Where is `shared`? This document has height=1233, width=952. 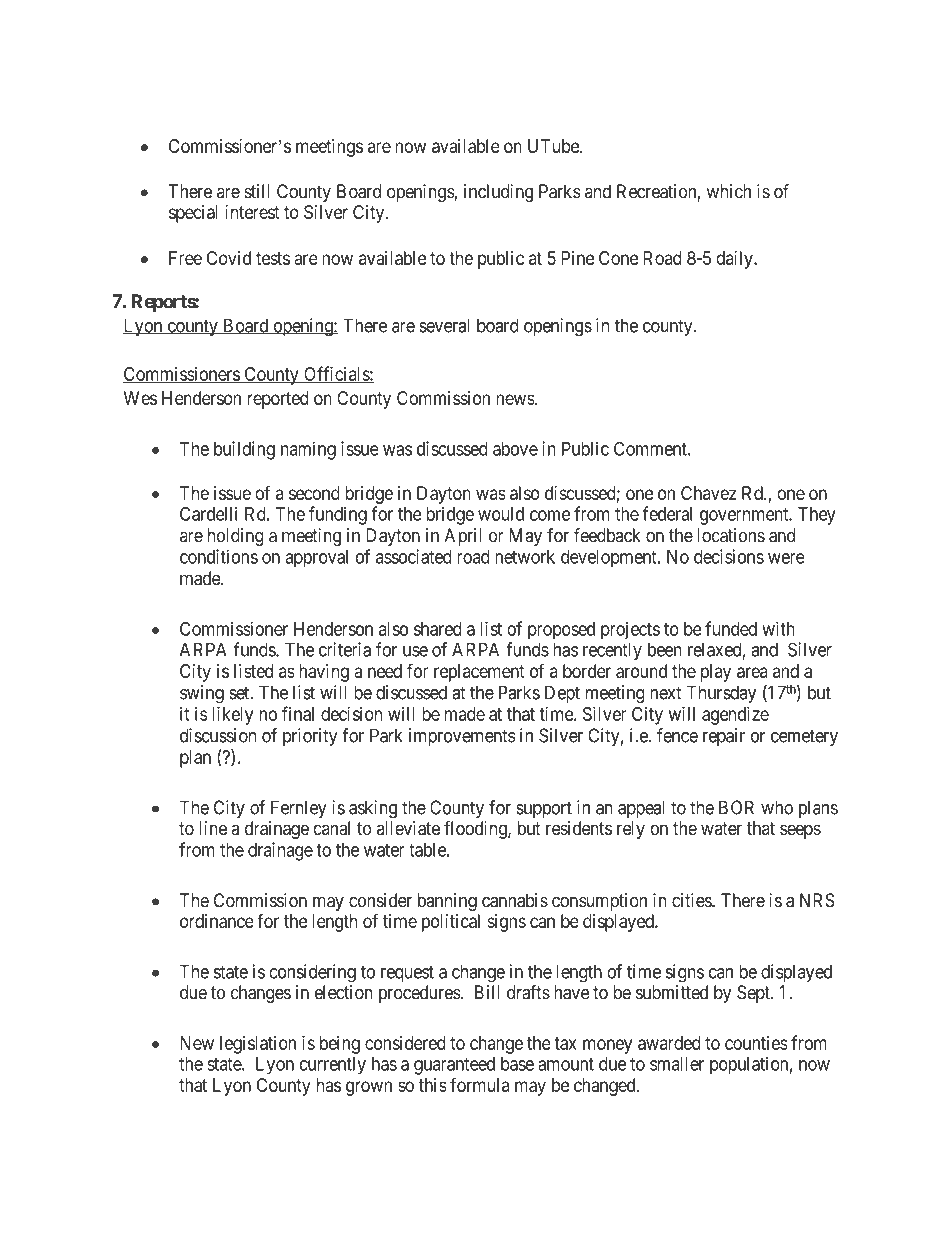 shared is located at coordinates (438, 629).
